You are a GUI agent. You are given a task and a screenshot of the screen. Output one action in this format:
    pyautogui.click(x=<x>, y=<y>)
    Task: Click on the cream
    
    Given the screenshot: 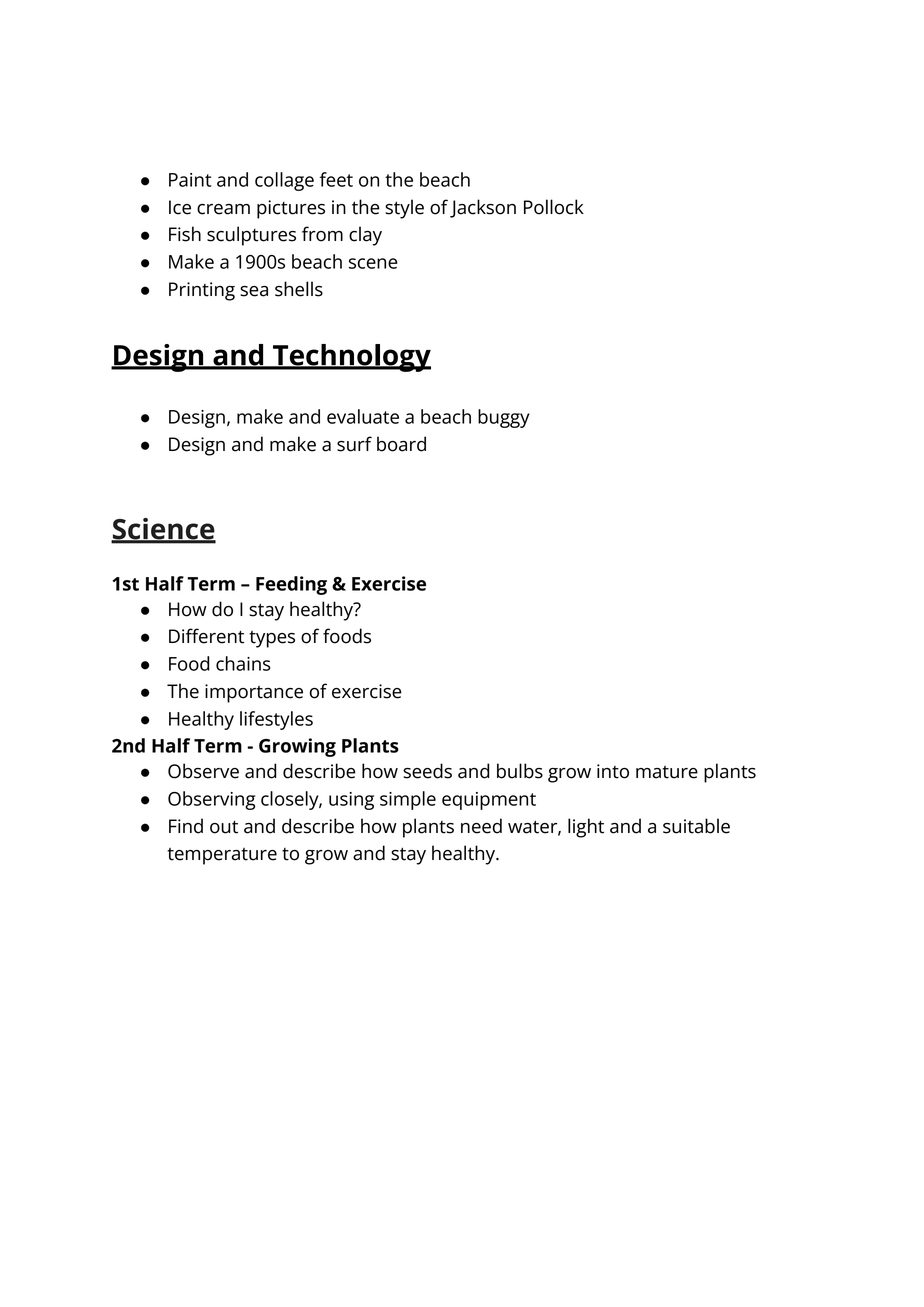 What is the action you would take?
    pyautogui.click(x=223, y=209)
